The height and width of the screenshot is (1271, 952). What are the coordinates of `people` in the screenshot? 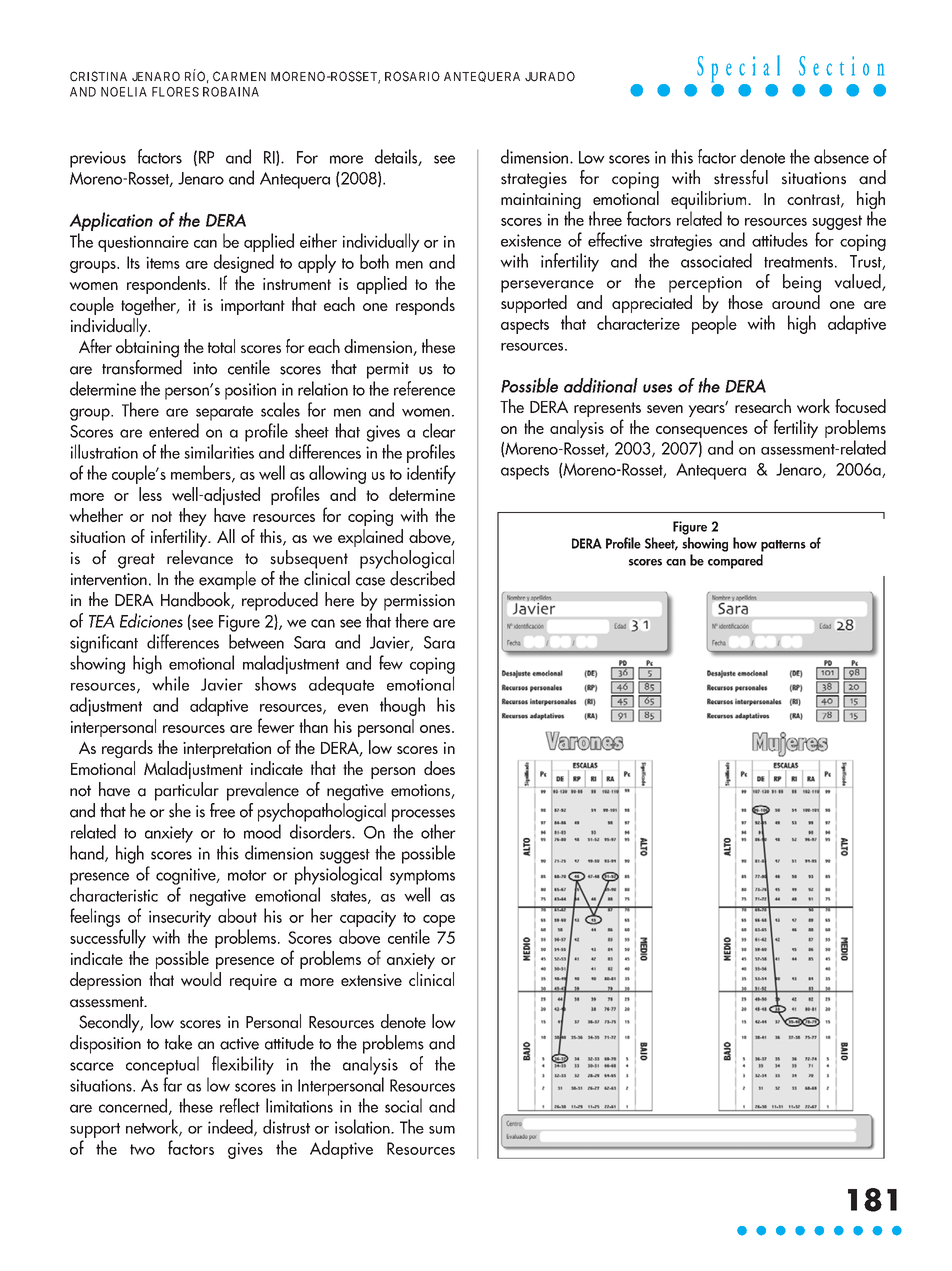 It's located at (714, 324).
